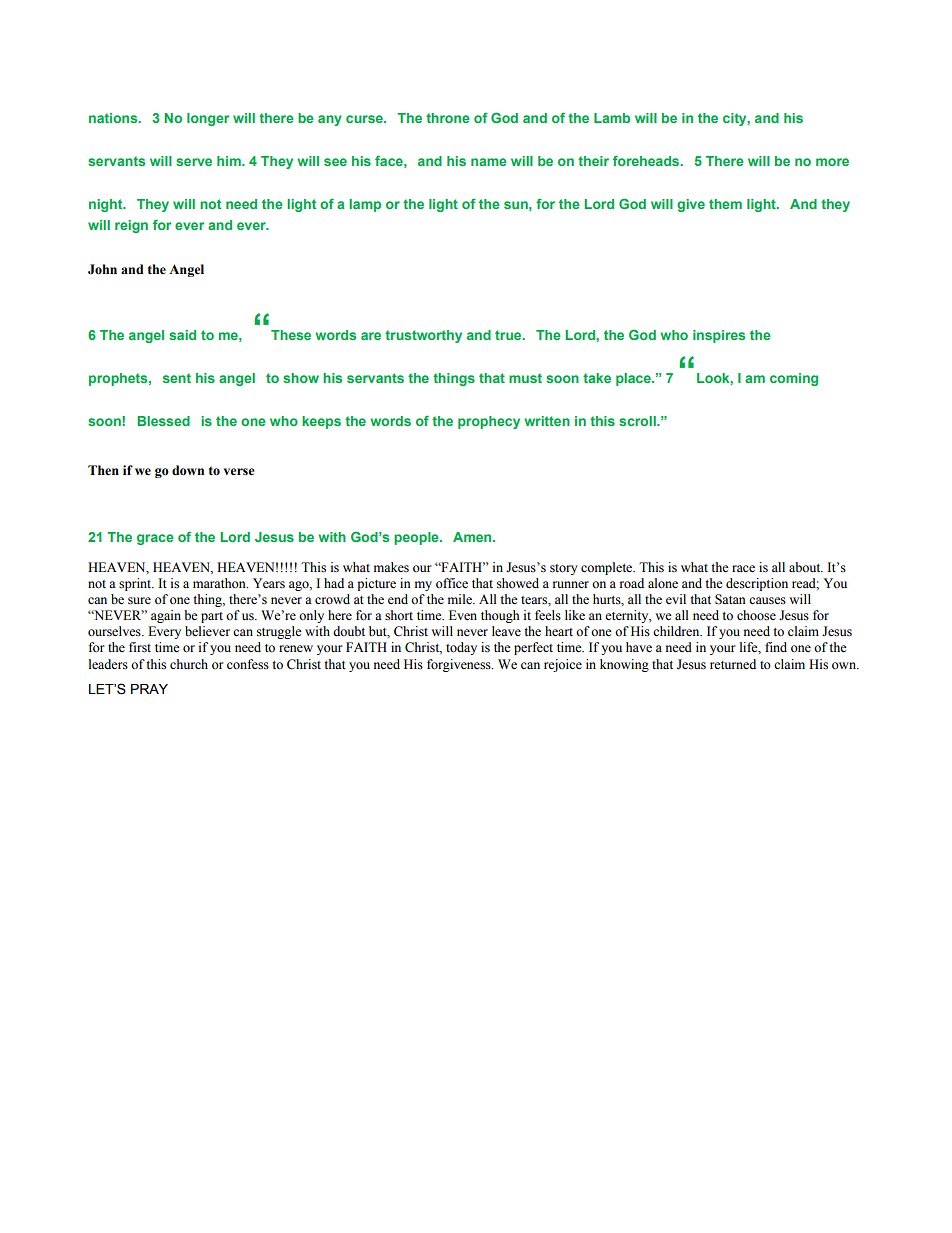  Describe the element at coordinates (461, 648) in the image. I see `today` at that location.
